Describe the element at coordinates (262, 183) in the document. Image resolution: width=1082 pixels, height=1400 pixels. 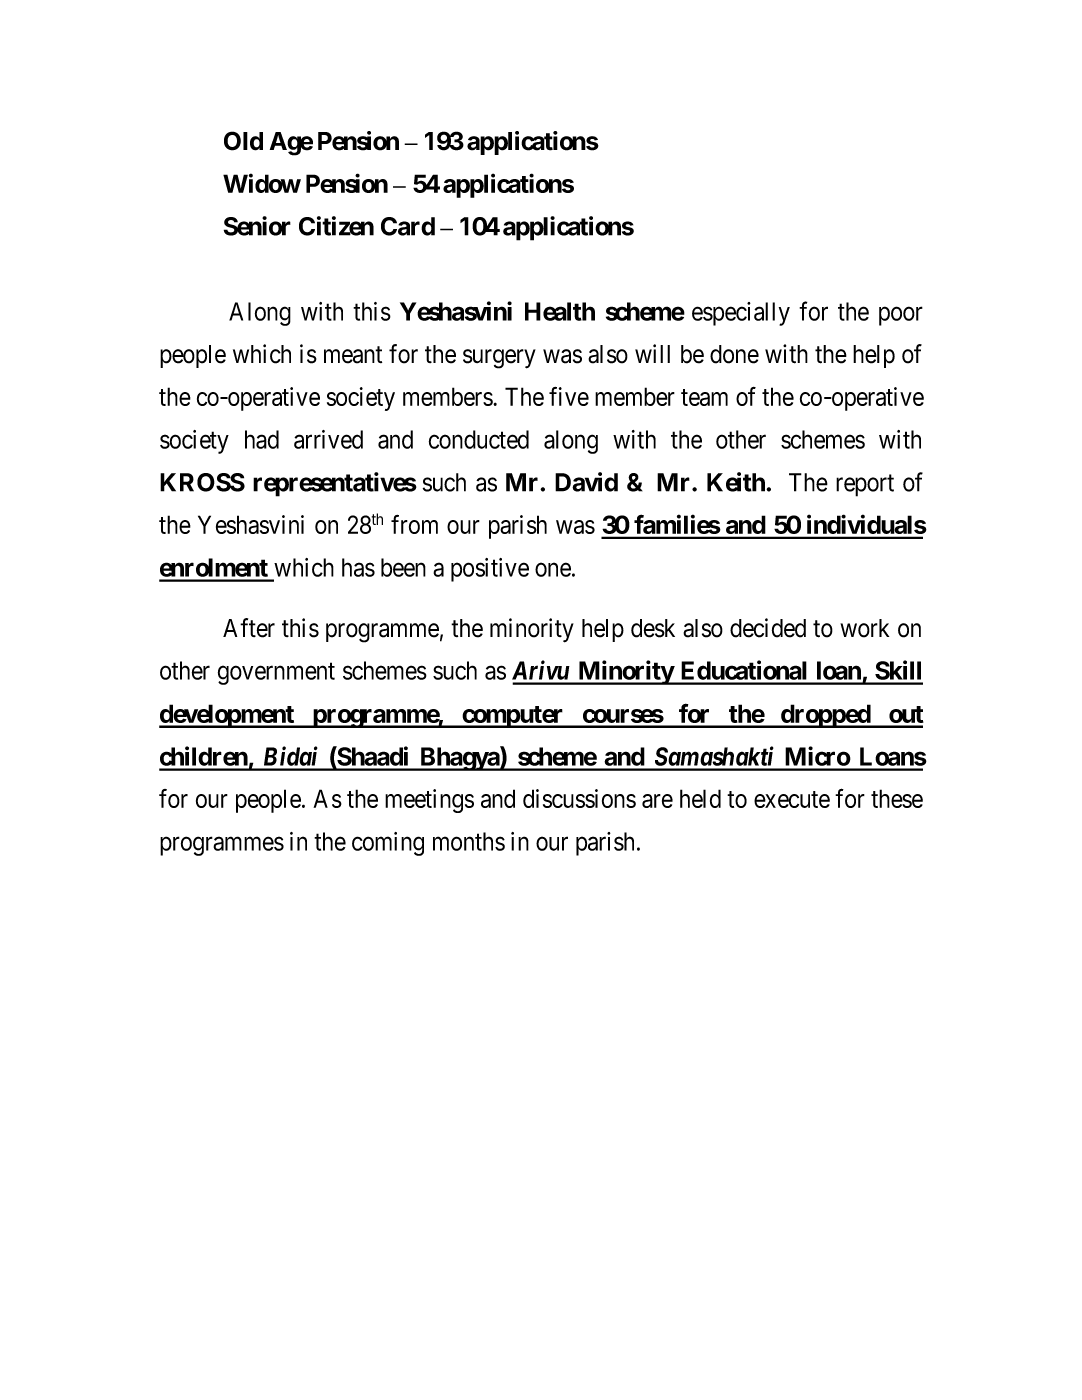
I see `Widow` at that location.
